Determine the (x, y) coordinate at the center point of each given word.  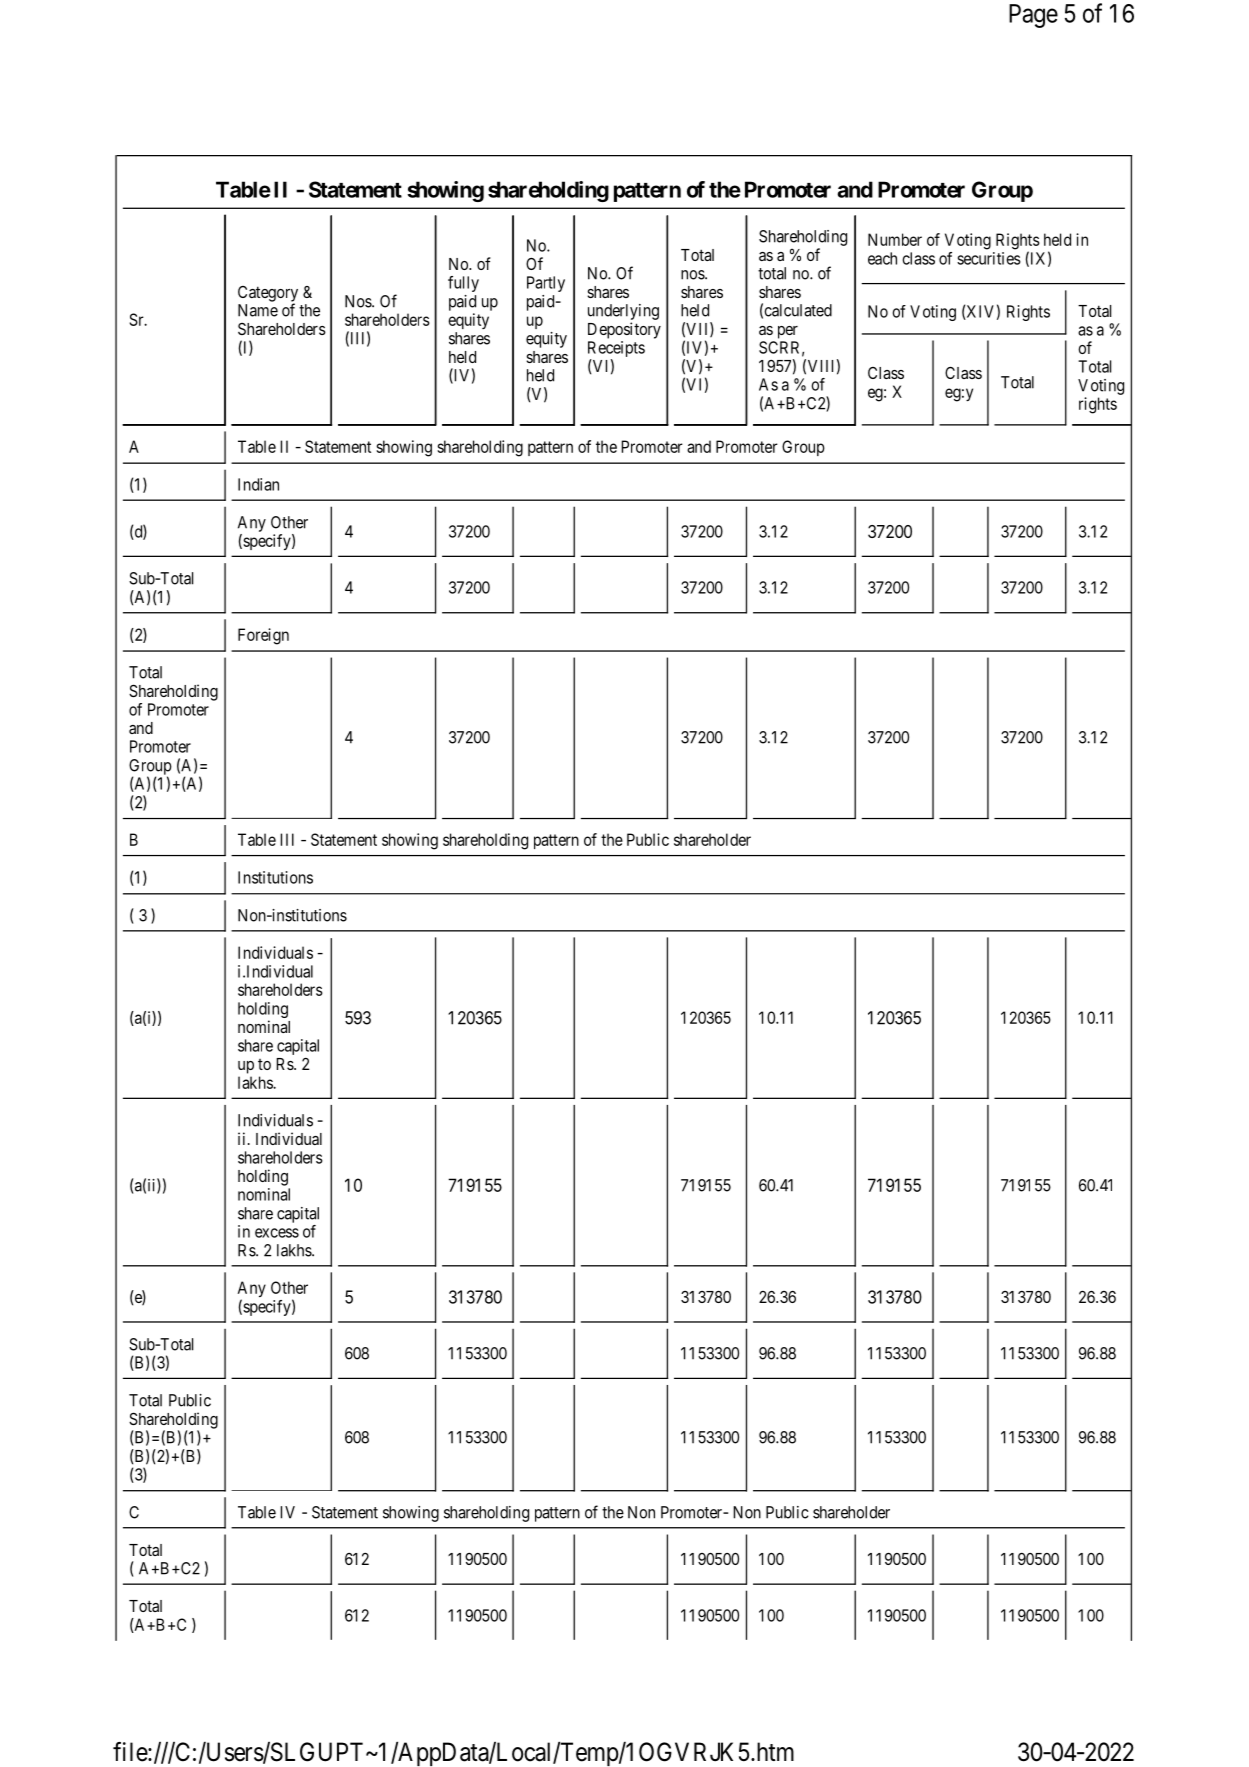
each (882, 258)
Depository (624, 330)
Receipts (616, 350)
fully (463, 284)
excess (277, 1233)
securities (989, 258)
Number (895, 239)
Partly (546, 284)
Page (1033, 16)
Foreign (263, 636)
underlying (623, 312)
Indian (258, 484)
